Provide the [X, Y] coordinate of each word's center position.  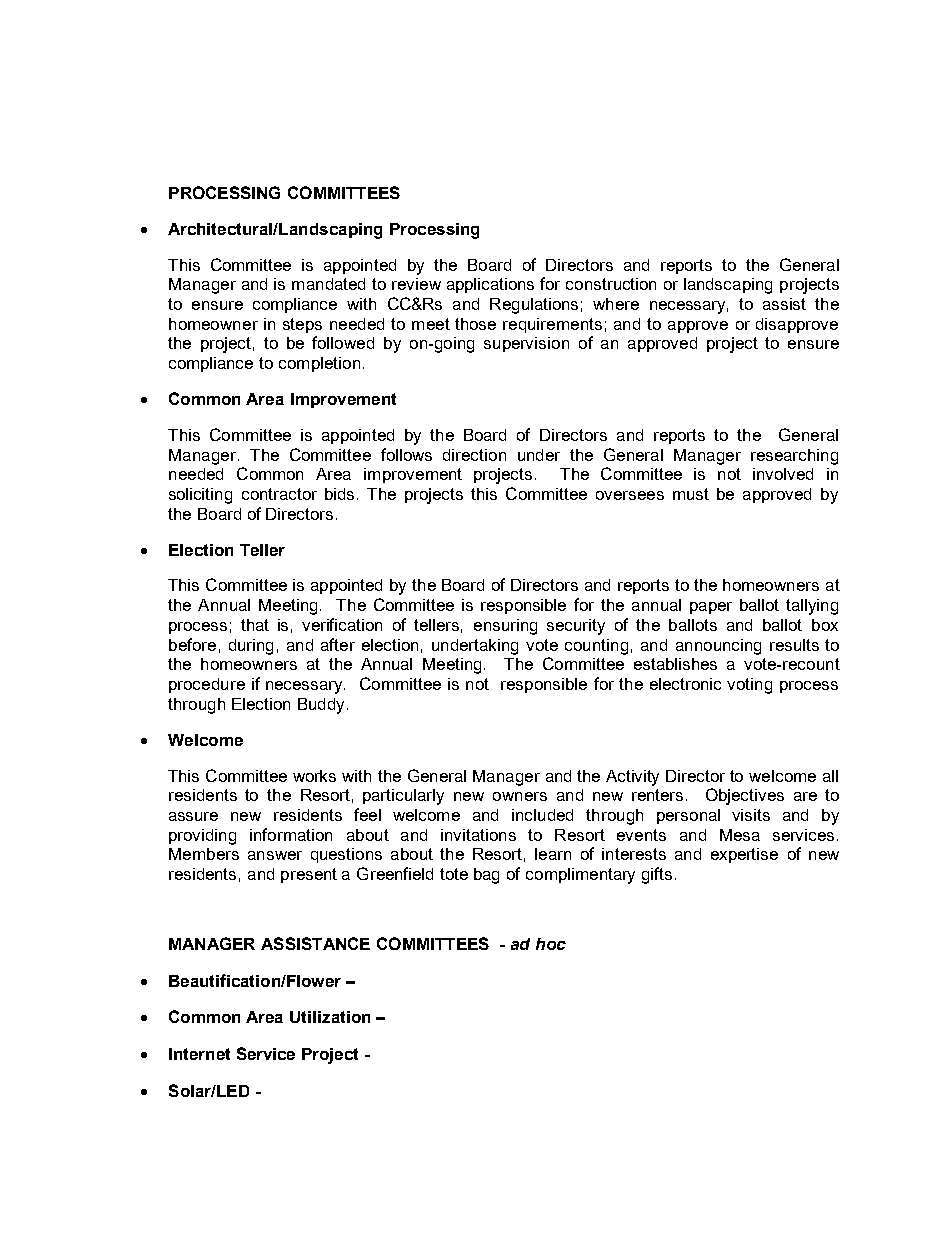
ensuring [505, 627]
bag [486, 876]
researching [794, 457]
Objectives [745, 796]
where [616, 304]
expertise [744, 855]
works [314, 776]
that [255, 625]
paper [711, 608]
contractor [279, 494]
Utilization [330, 1017]
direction [474, 455]
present [309, 875]
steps [302, 325]
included [542, 815]
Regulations [534, 306]
